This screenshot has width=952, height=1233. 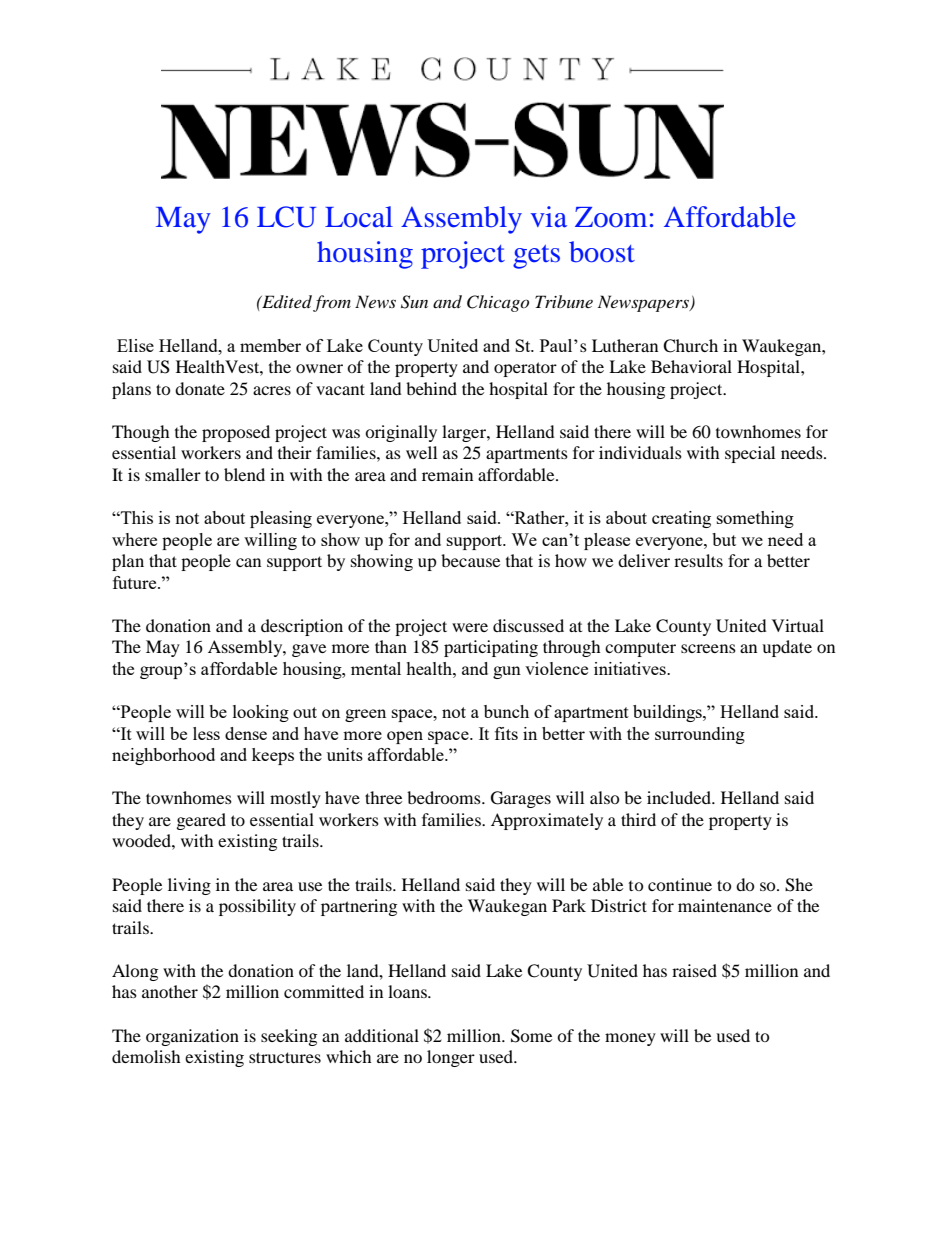 What do you see at coordinates (700, 735) in the screenshot?
I see `surrounding` at bounding box center [700, 735].
